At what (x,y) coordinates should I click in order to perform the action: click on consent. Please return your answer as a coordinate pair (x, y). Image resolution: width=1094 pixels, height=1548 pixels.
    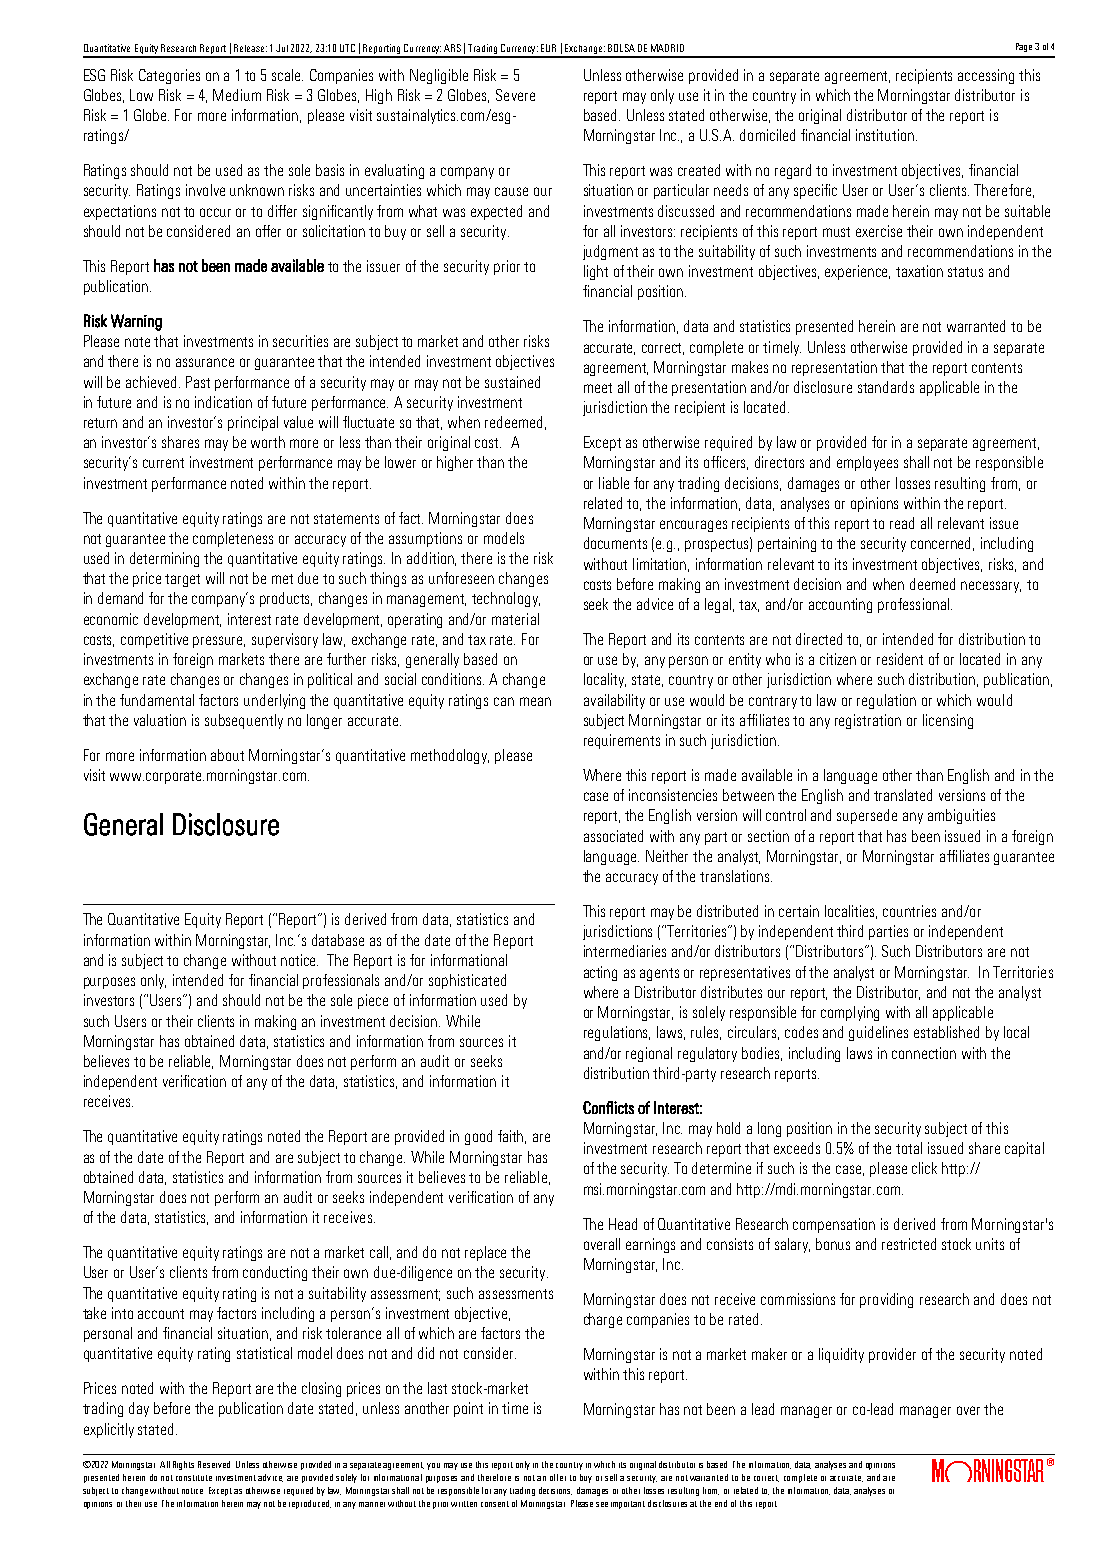
    Looking at the image, I should click on (495, 1504).
